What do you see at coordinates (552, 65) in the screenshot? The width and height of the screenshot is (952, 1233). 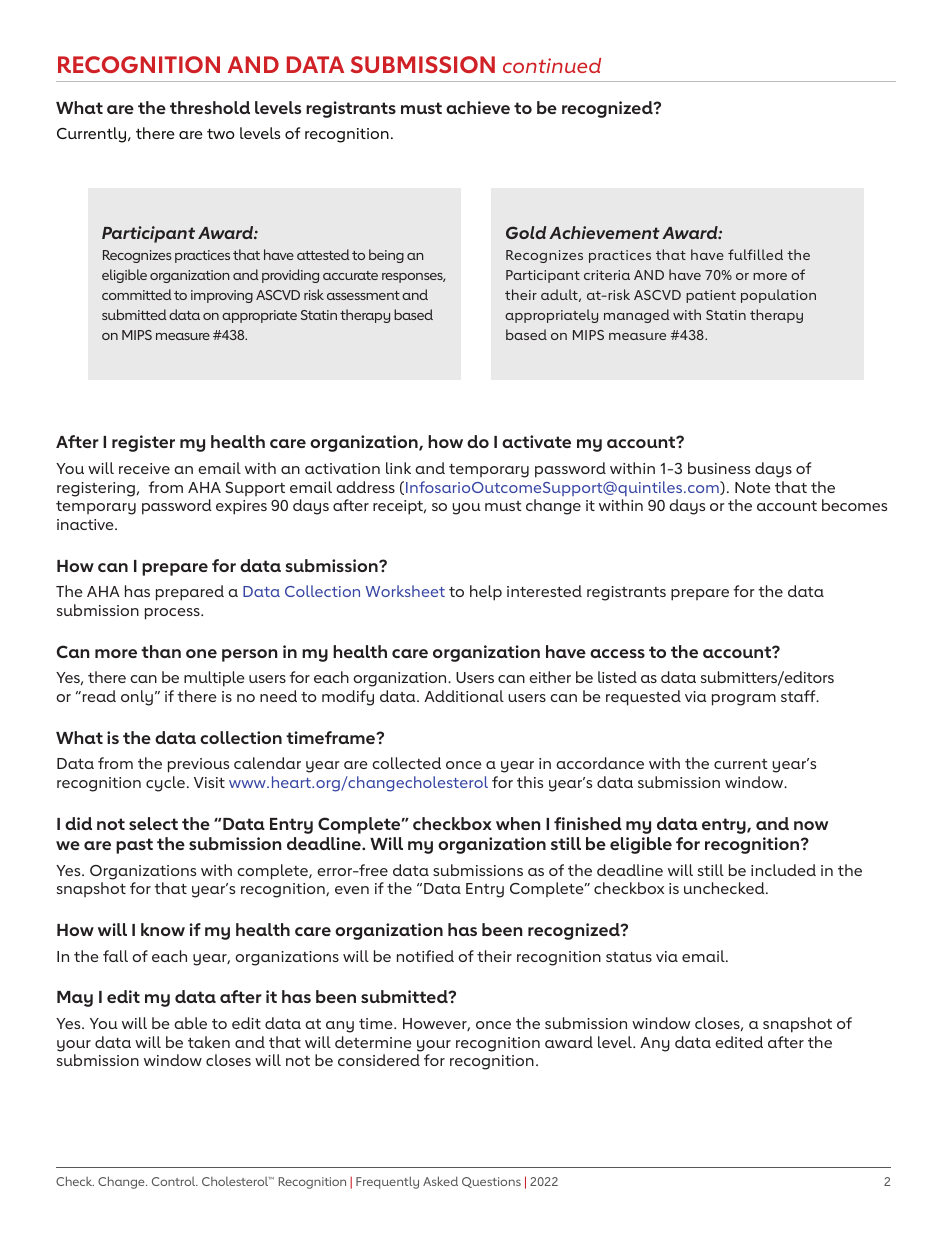 I see `continued` at bounding box center [552, 65].
